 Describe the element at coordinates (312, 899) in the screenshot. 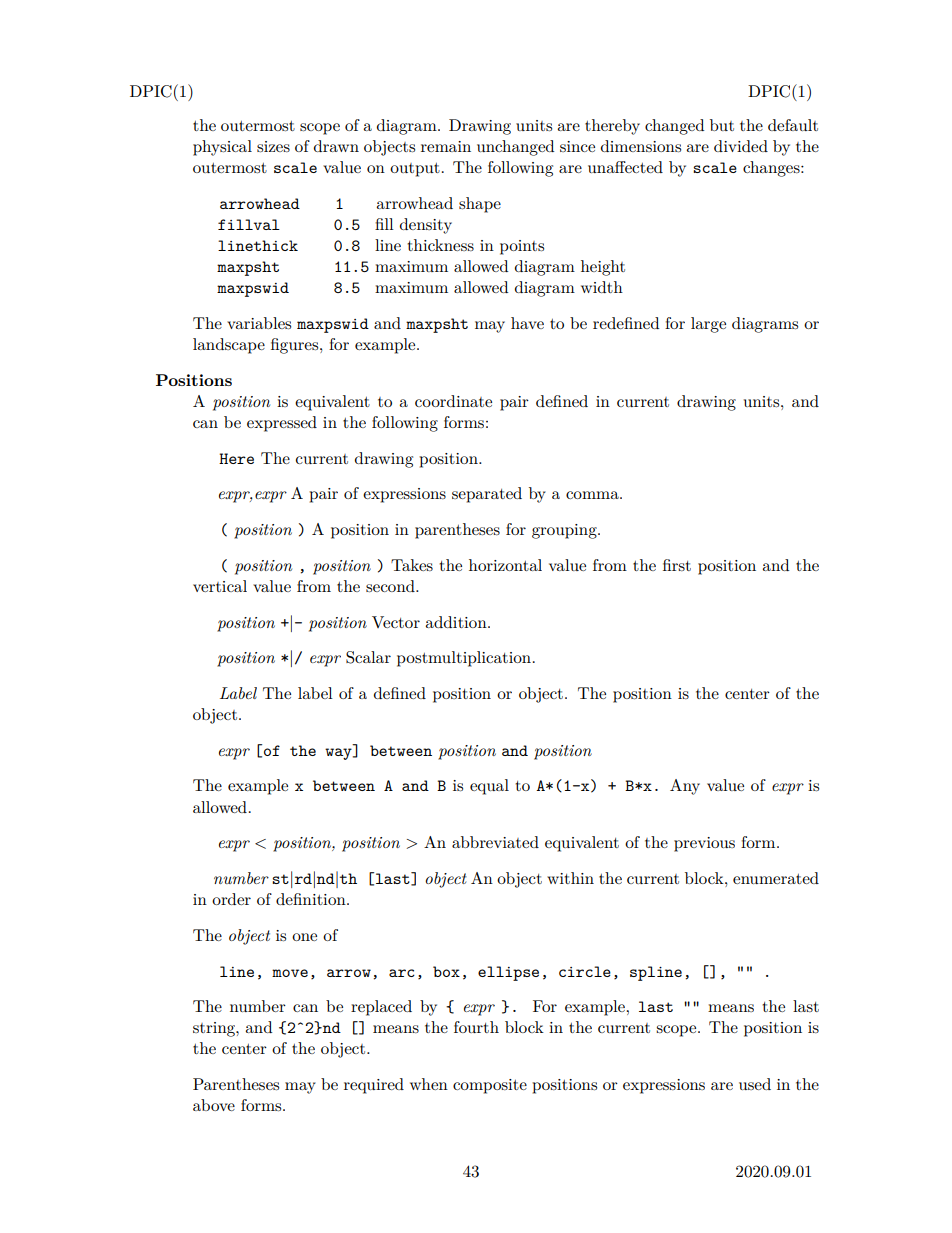

I see `definition` at that location.
